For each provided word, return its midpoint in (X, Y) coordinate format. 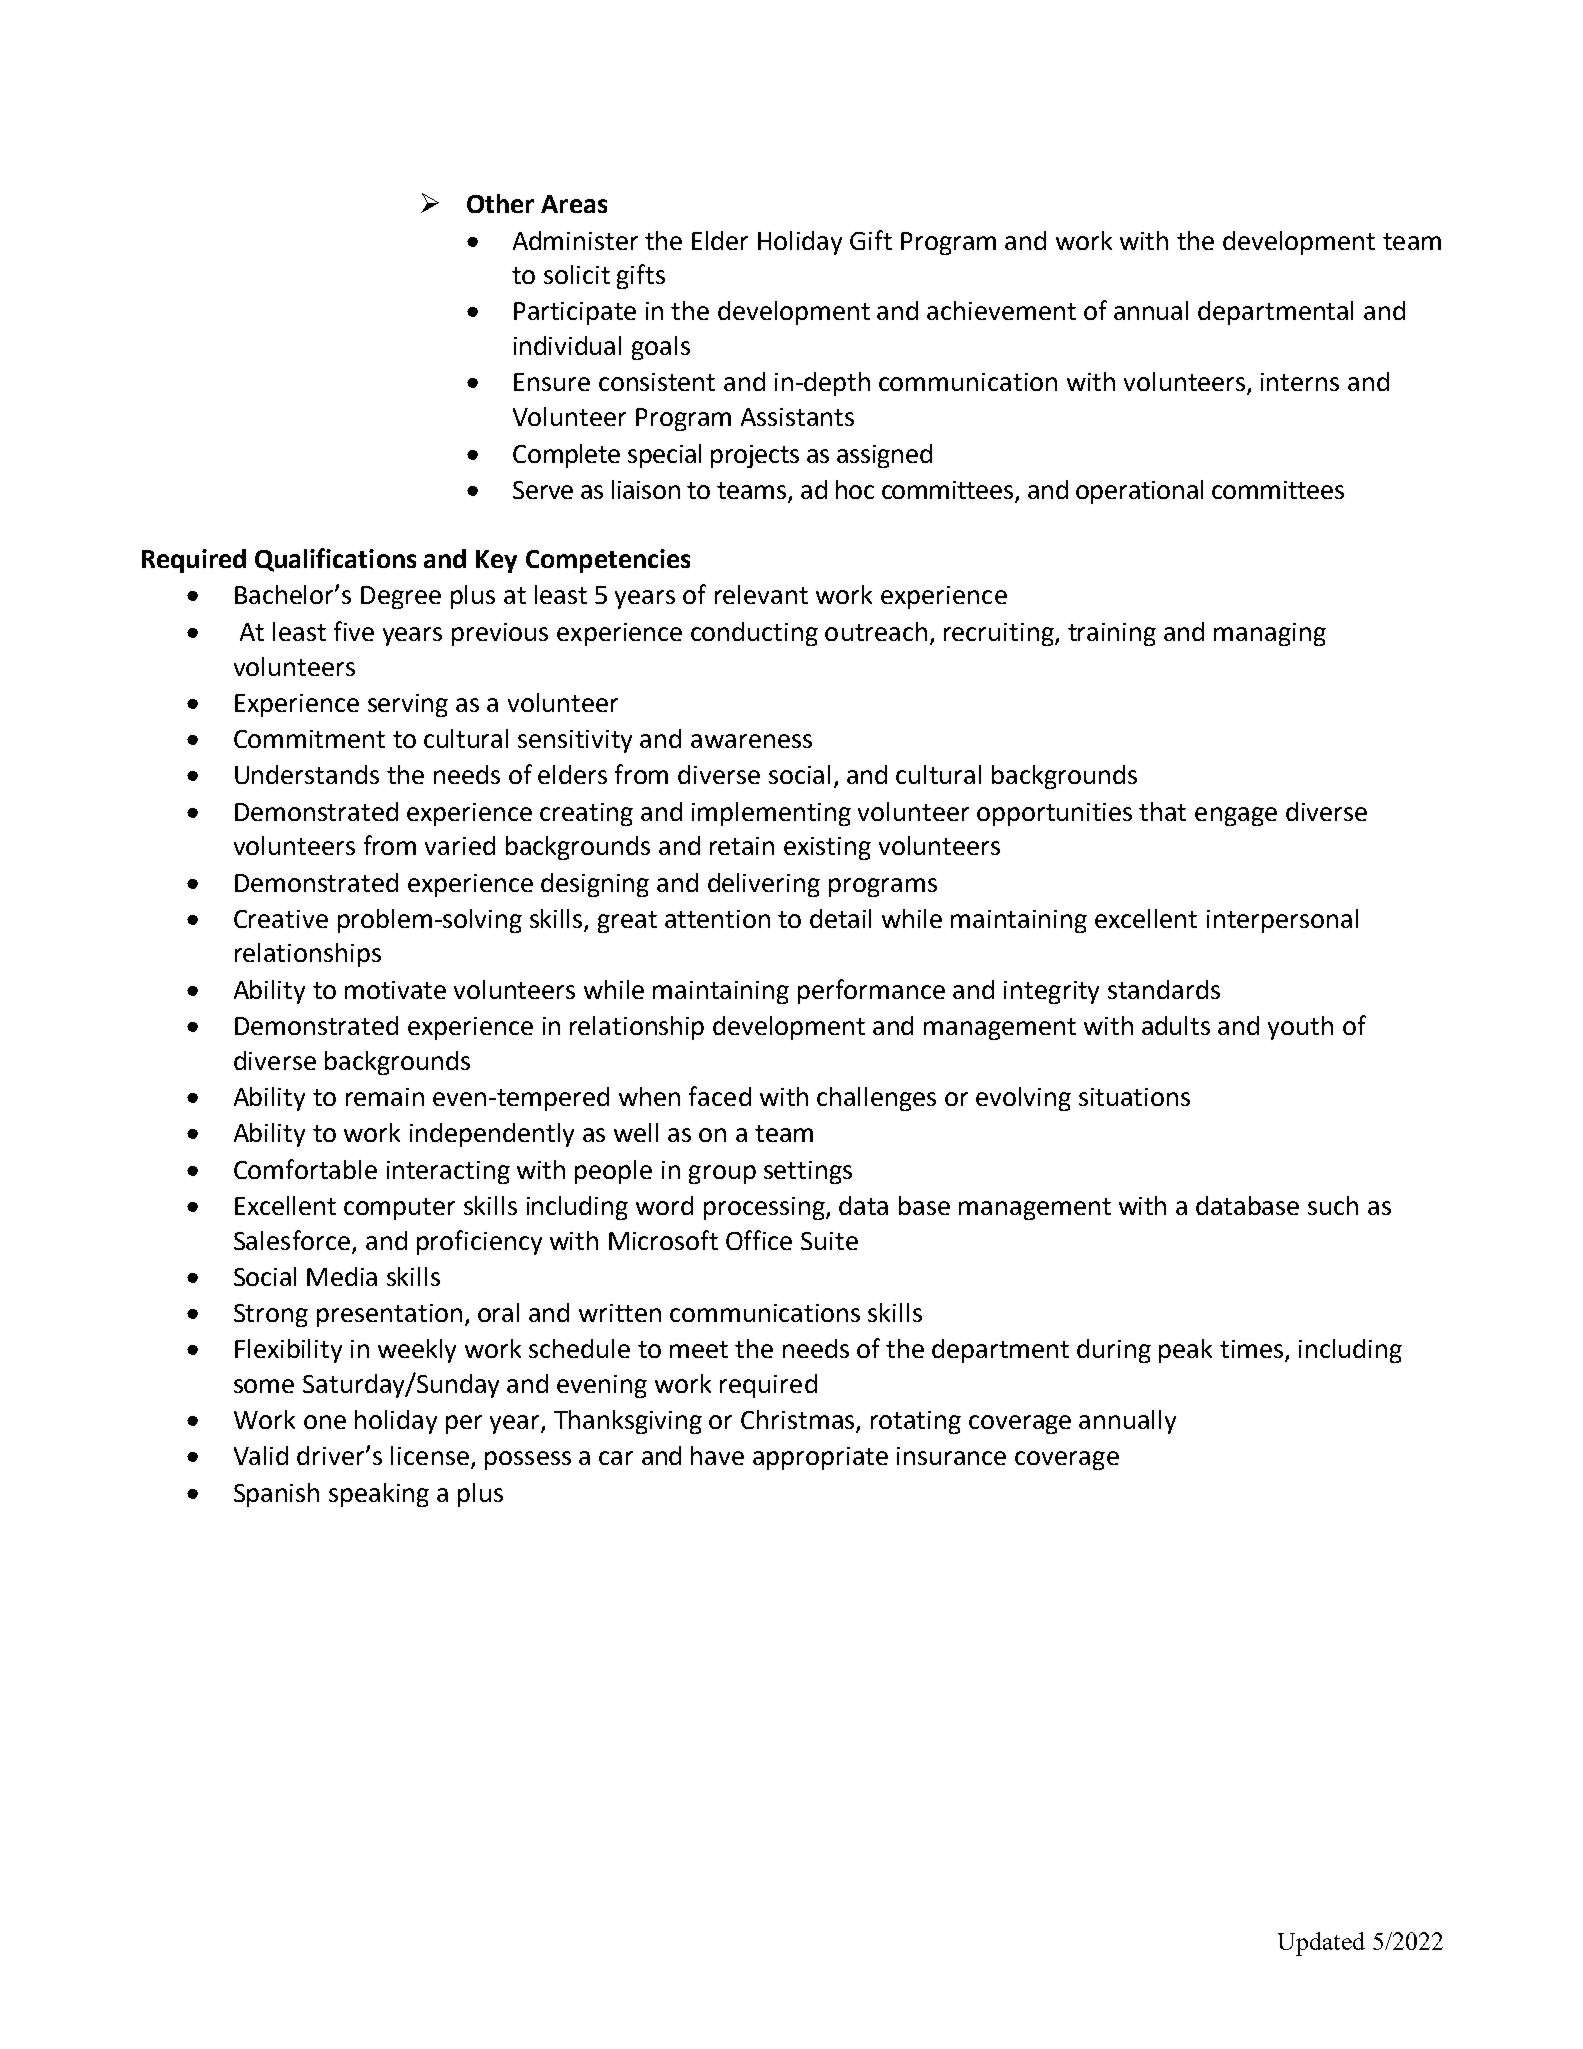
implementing (771, 814)
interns (1300, 382)
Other (500, 203)
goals (661, 348)
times (1253, 1350)
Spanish (276, 1495)
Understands (307, 774)
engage (1236, 816)
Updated (1321, 1944)
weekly (417, 1351)
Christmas (799, 1421)
